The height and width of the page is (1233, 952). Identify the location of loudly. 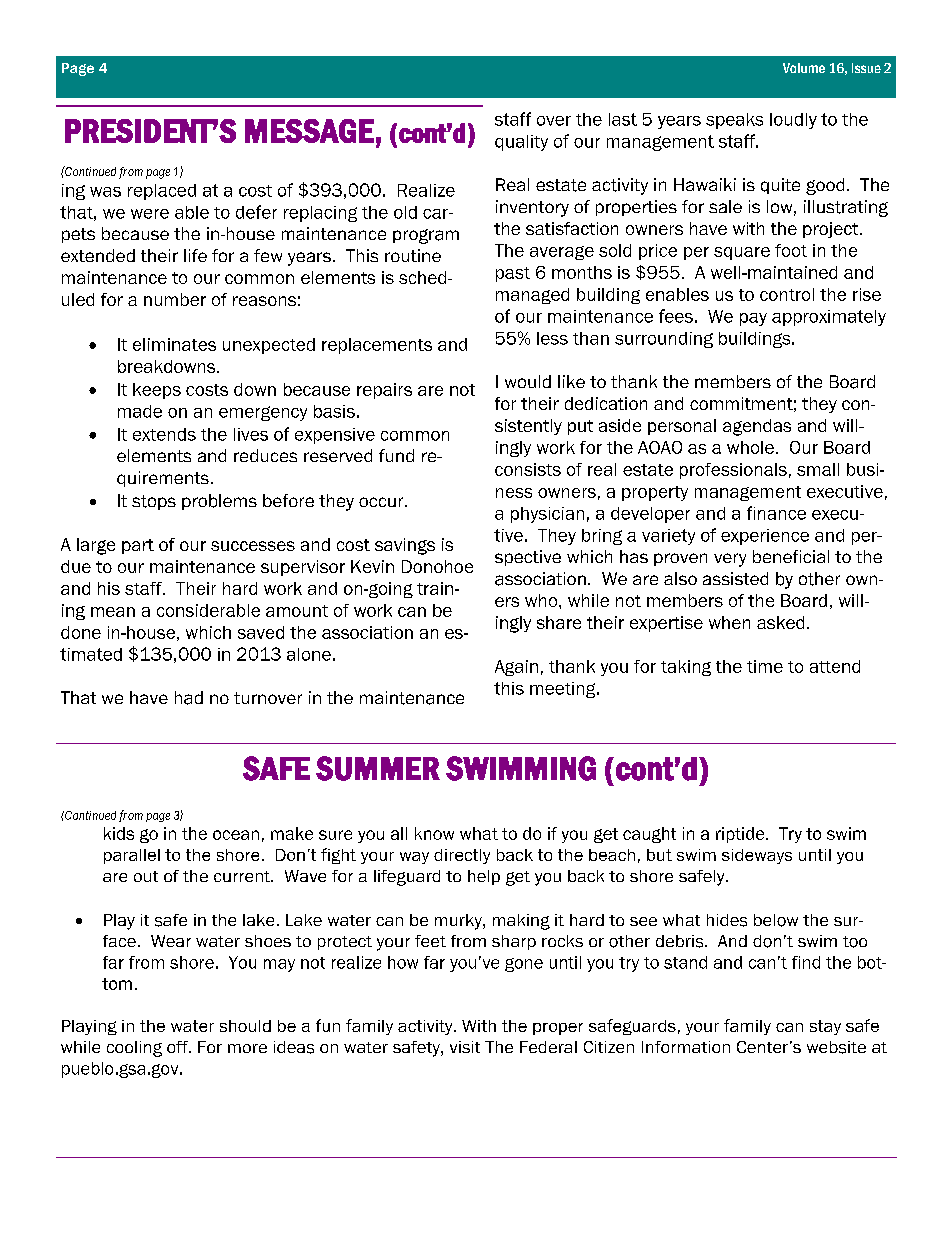
(793, 121).
